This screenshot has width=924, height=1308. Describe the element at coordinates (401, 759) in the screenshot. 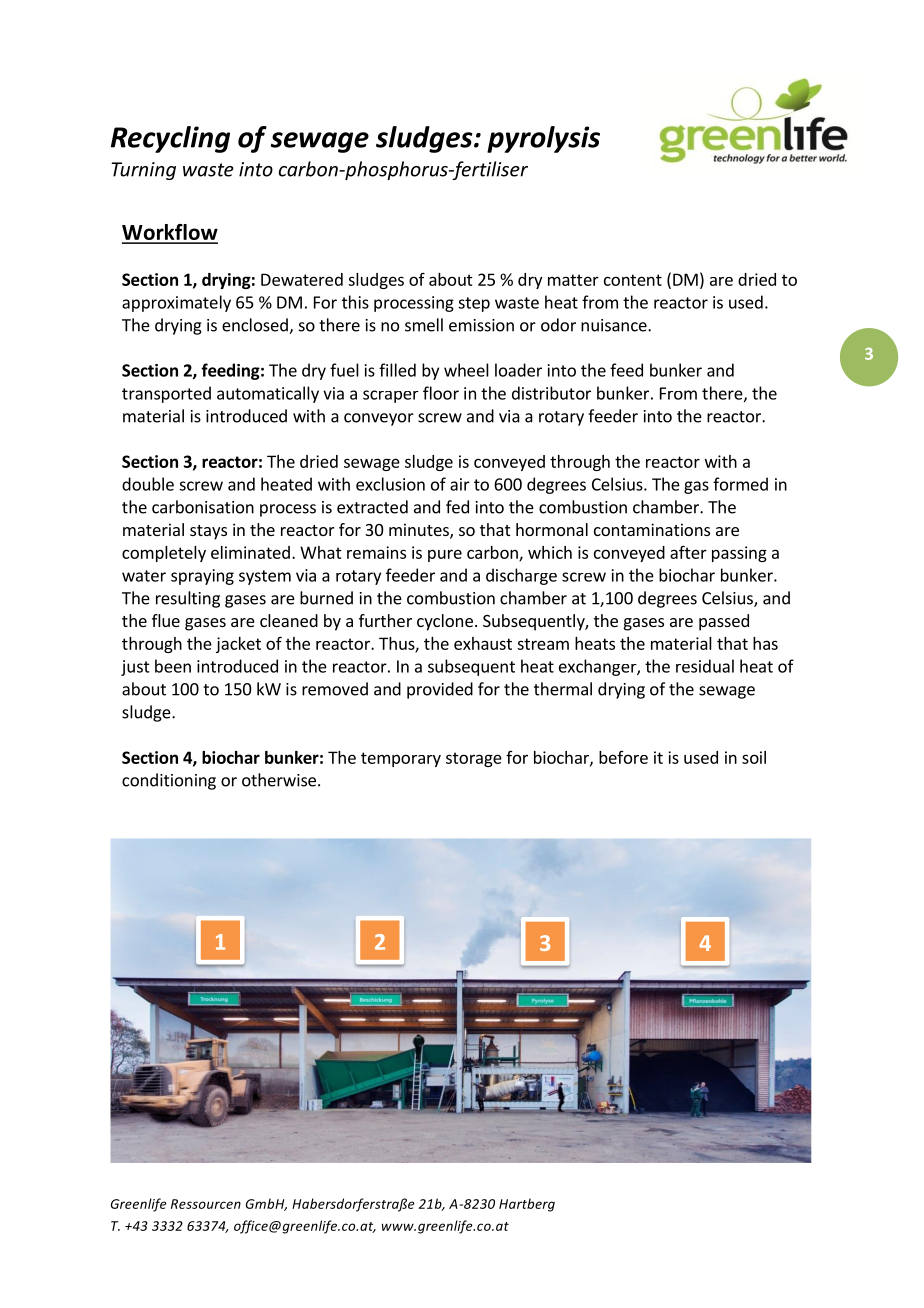

I see `temporary` at that location.
